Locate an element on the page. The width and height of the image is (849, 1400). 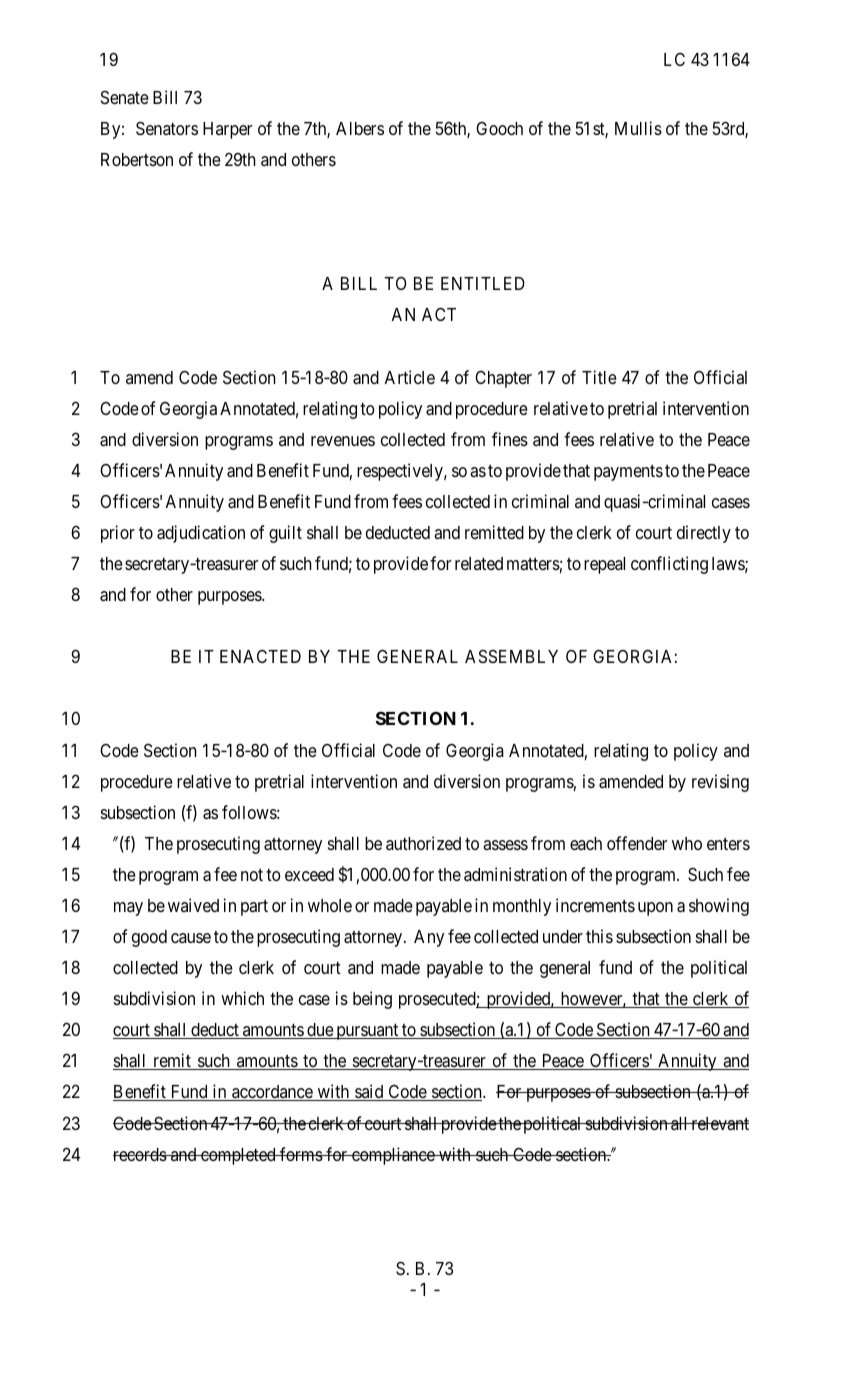
Albers is located at coordinates (360, 128).
